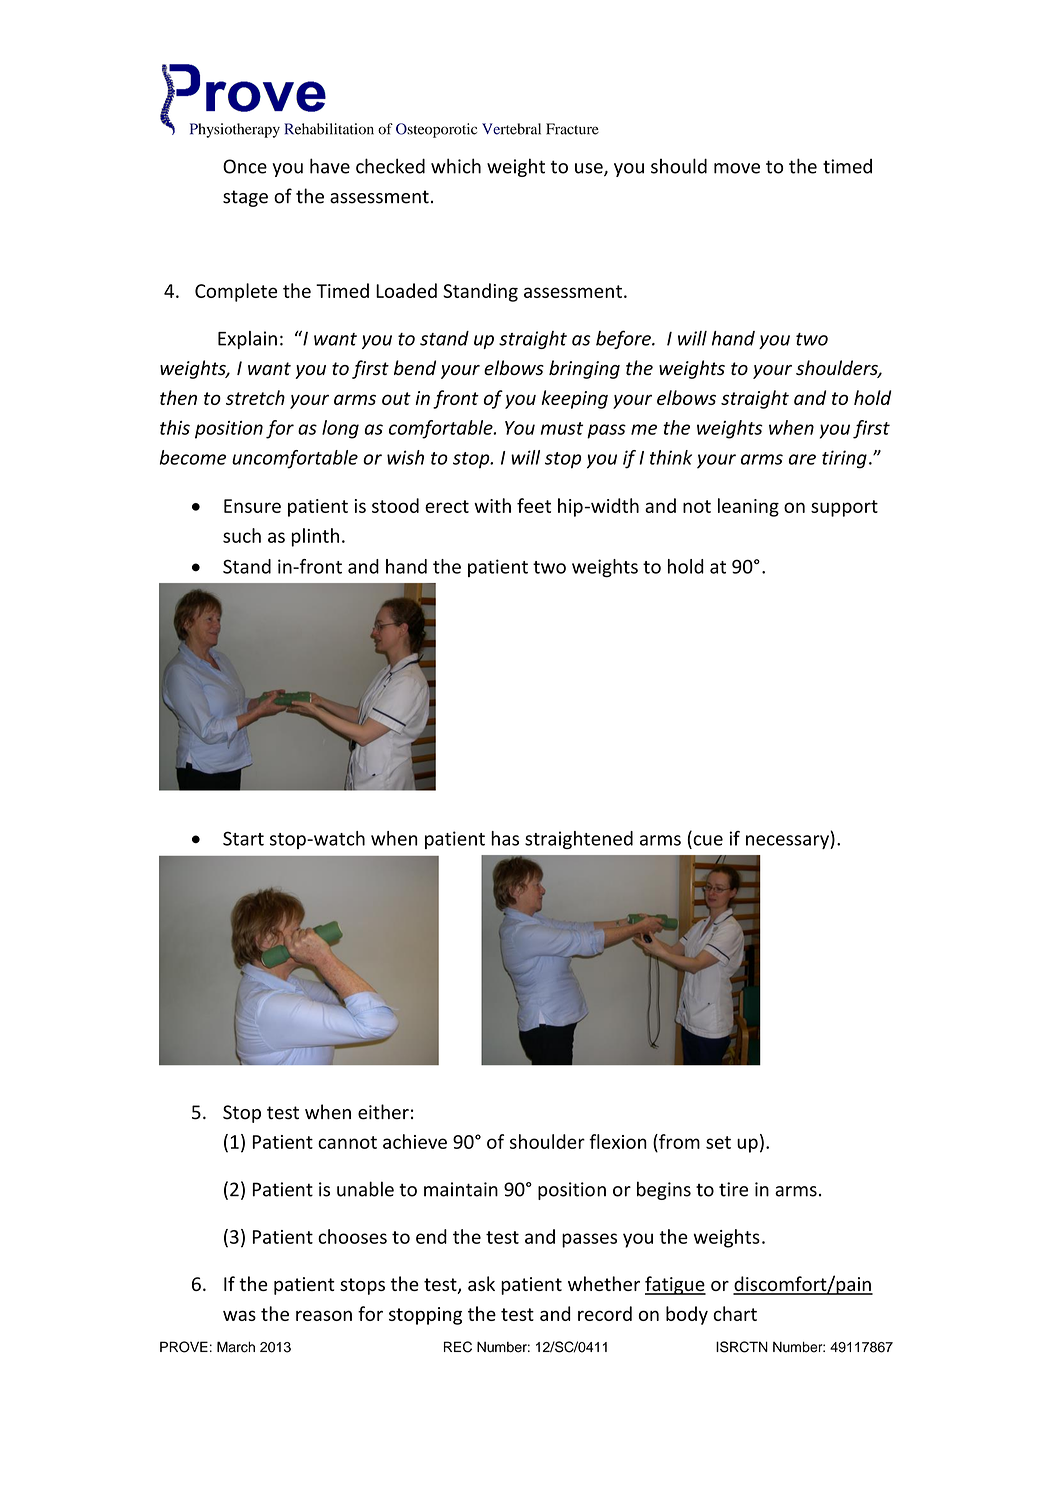  I want to click on must, so click(562, 428).
